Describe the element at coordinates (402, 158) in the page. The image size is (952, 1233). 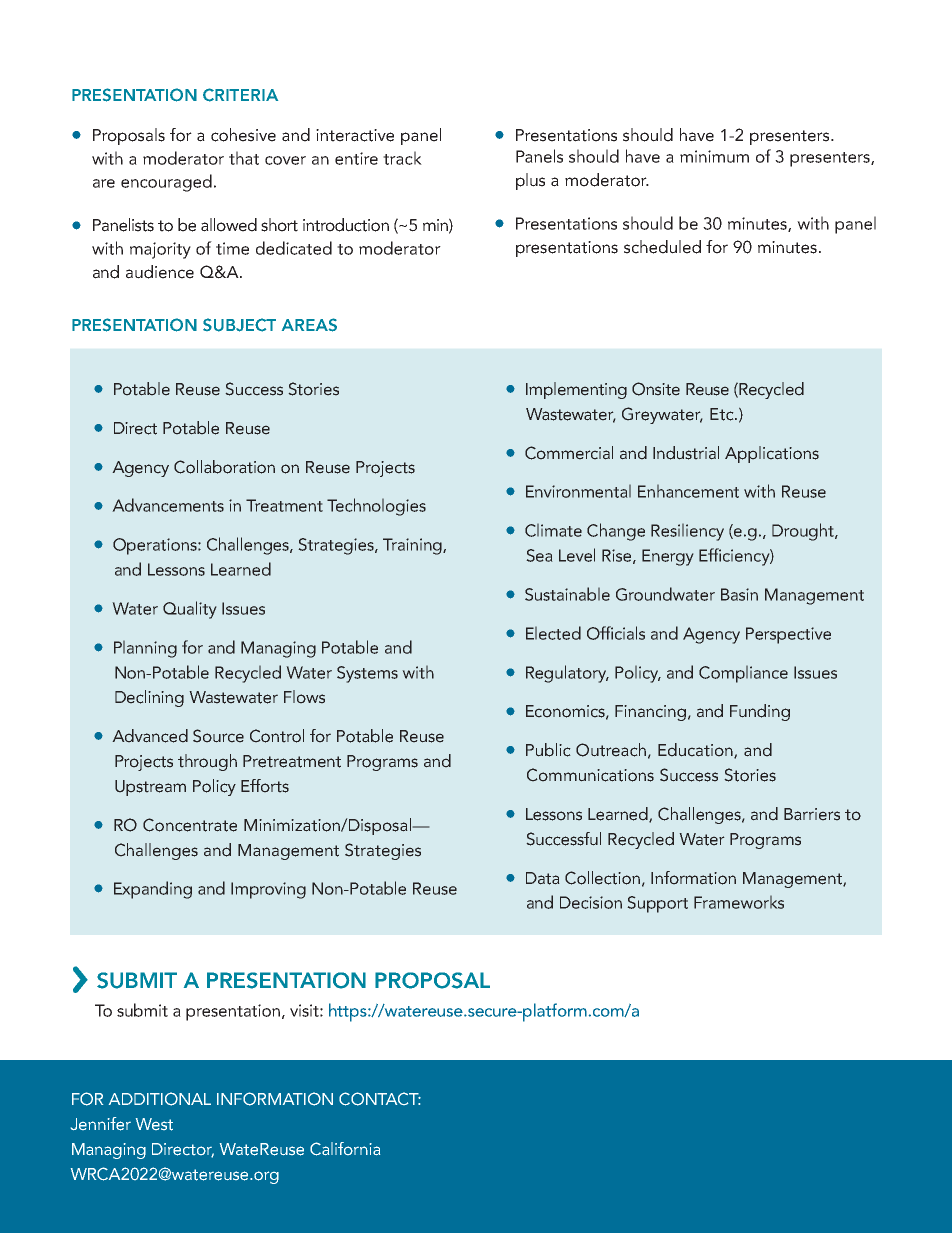
I see `track` at that location.
